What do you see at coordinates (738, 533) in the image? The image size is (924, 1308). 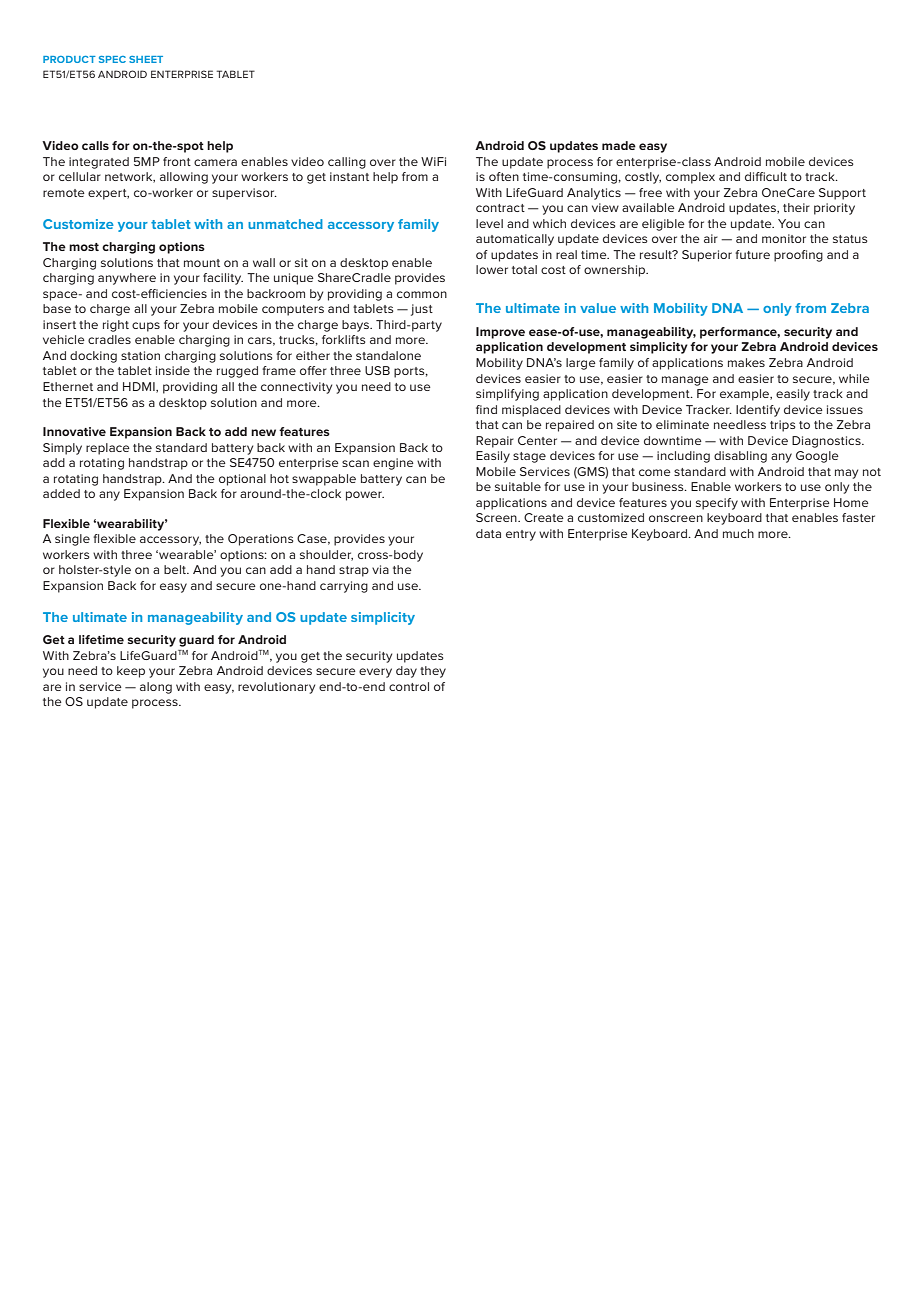 I see `much` at bounding box center [738, 533].
